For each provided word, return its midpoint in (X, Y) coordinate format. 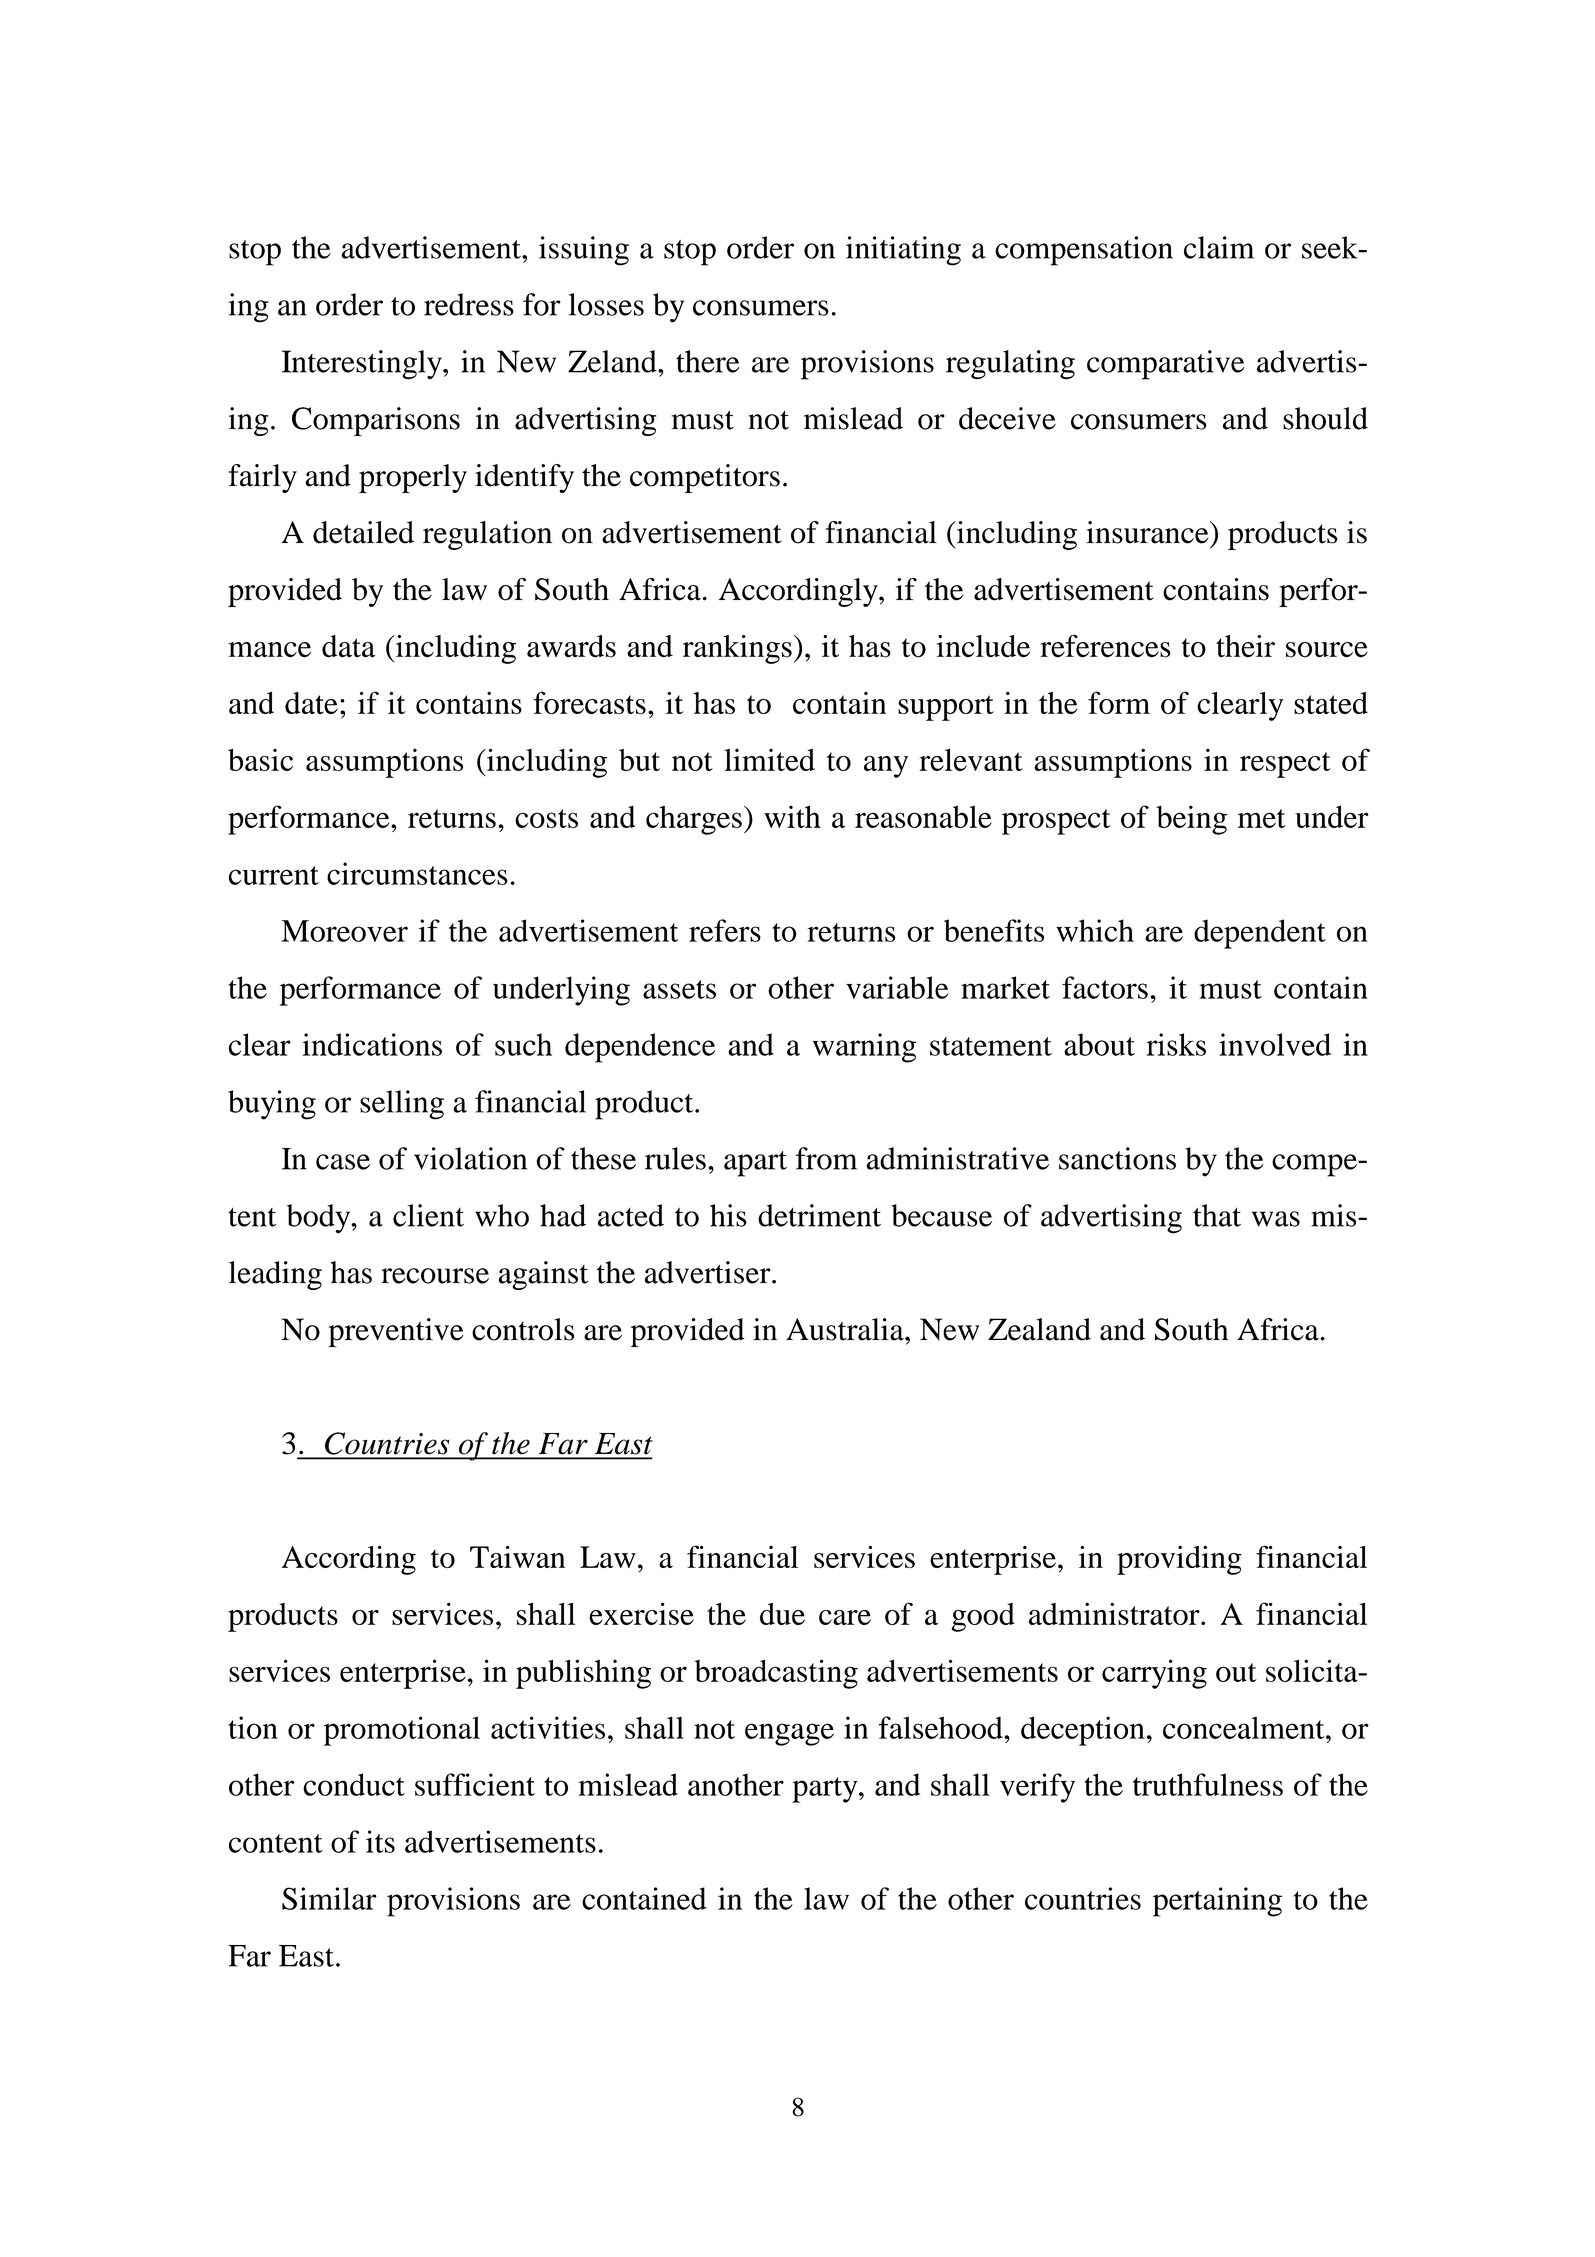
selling (402, 1105)
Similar (329, 1898)
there (708, 361)
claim (1219, 247)
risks (1176, 1044)
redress (469, 304)
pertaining (1217, 1902)
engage (789, 1734)
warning (865, 1048)
